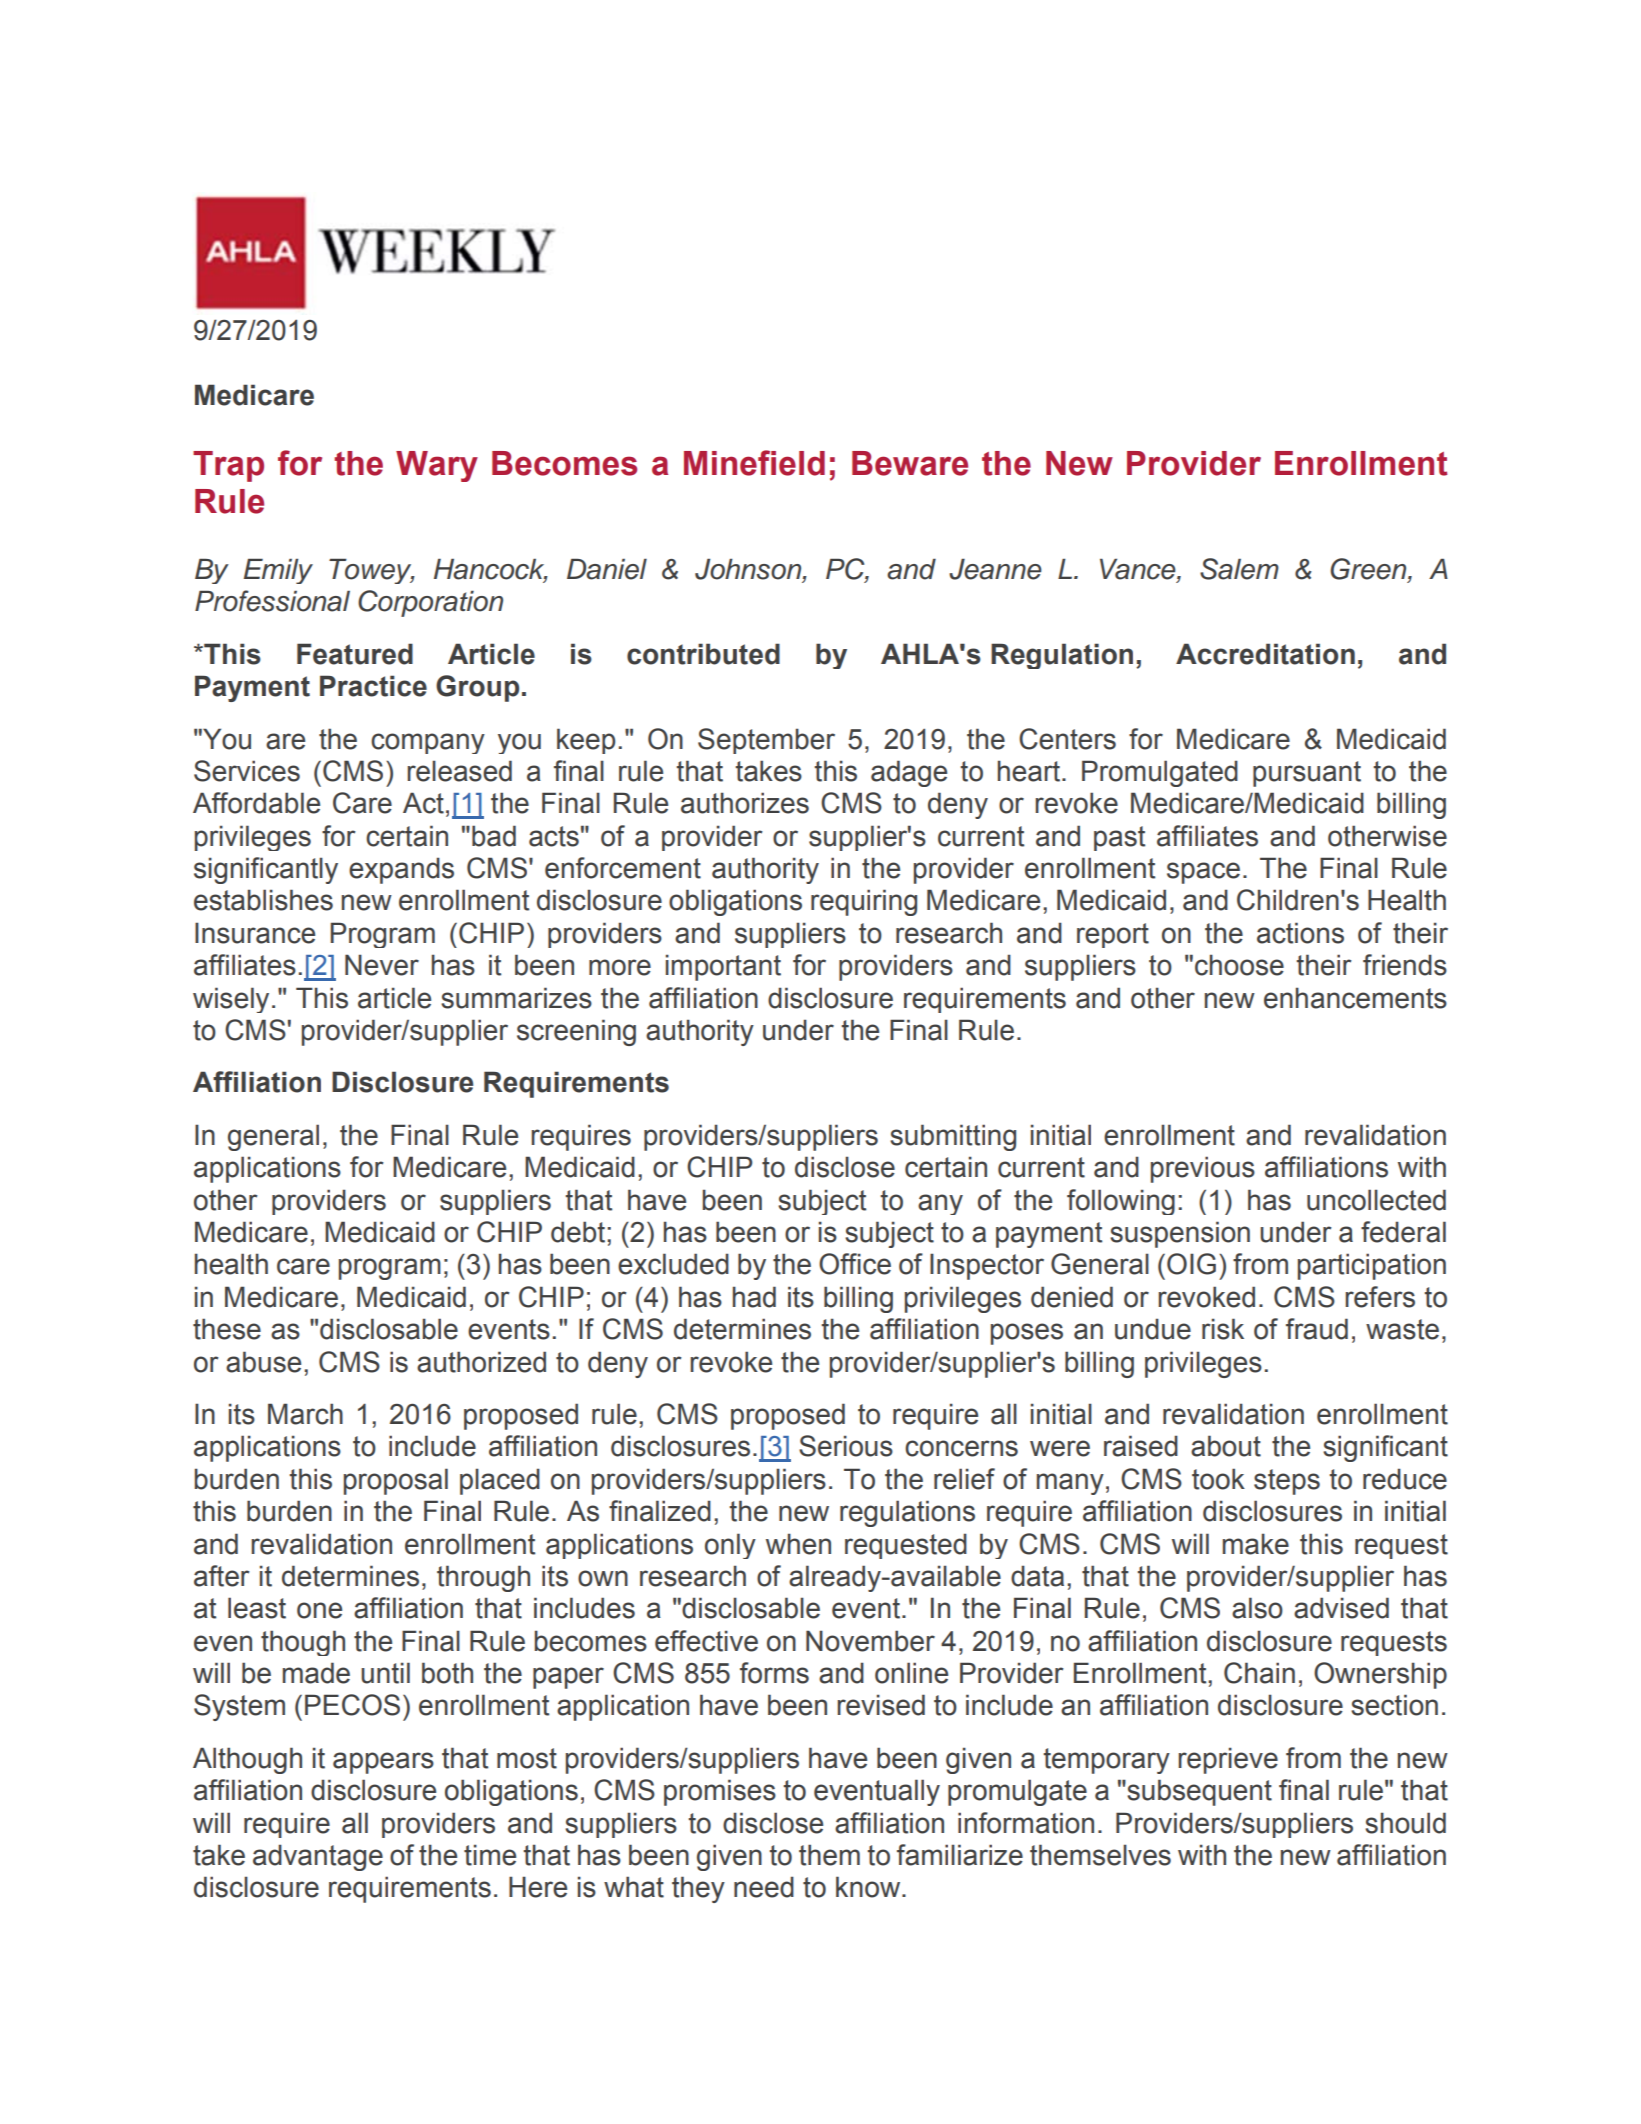 This screenshot has height=2124, width=1641. I want to click on Minefield, so click(754, 463).
